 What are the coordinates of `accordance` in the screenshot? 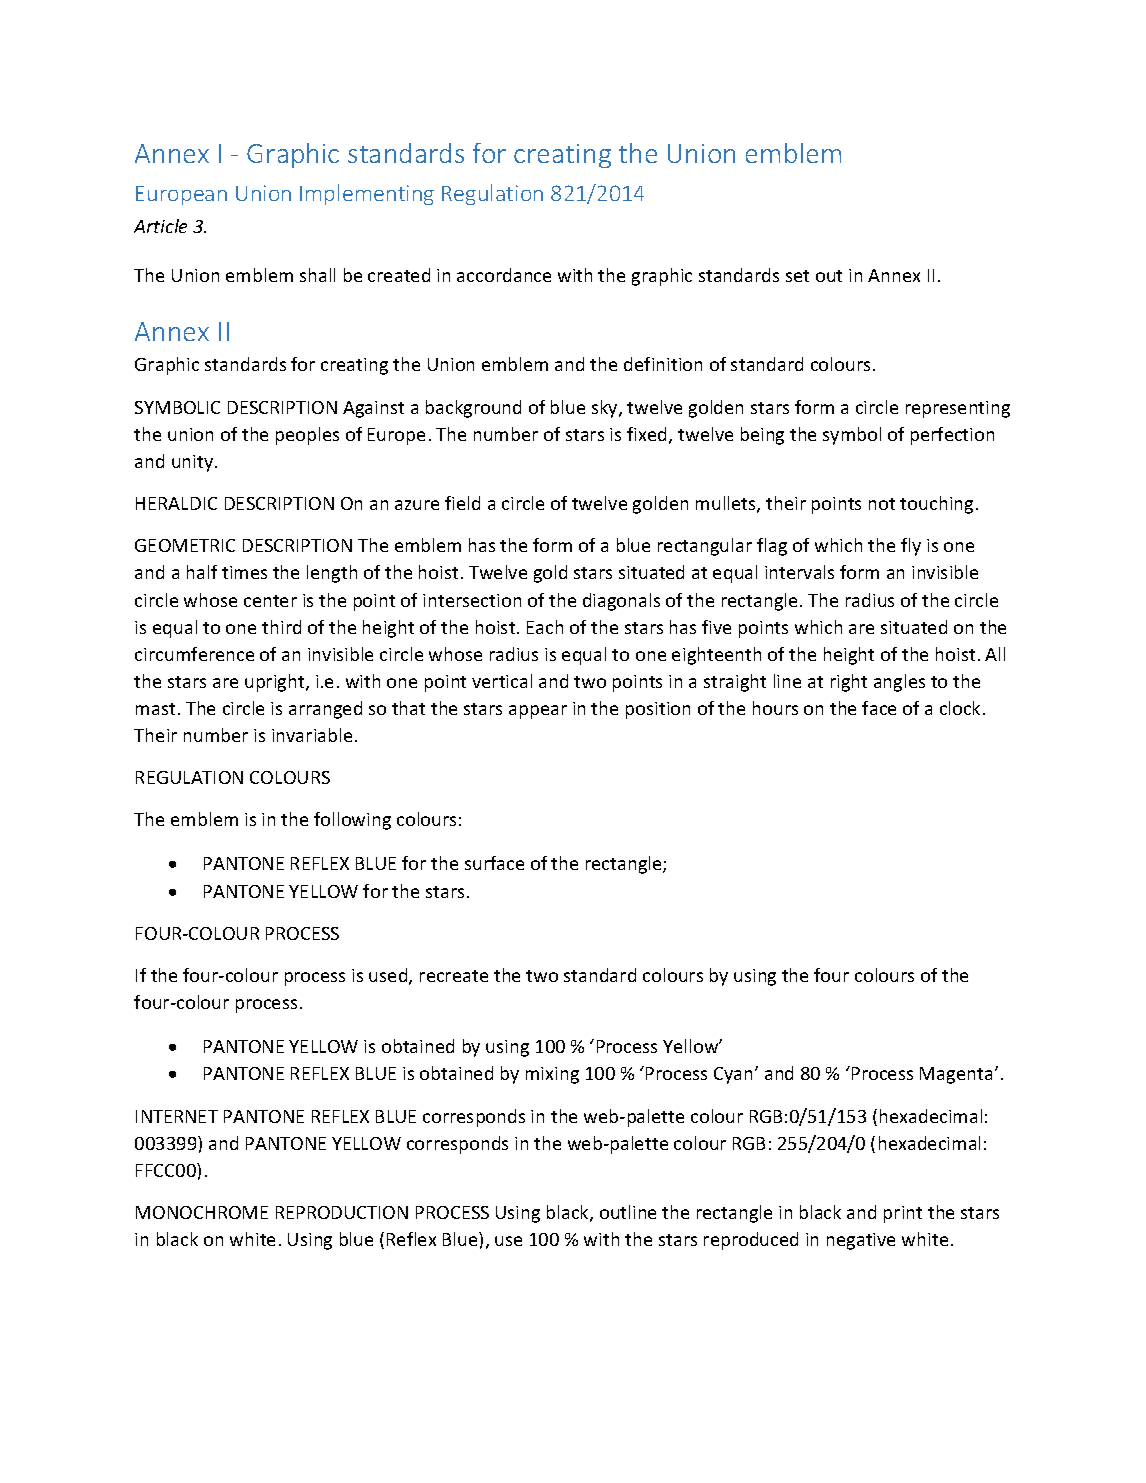 It's located at (504, 275).
